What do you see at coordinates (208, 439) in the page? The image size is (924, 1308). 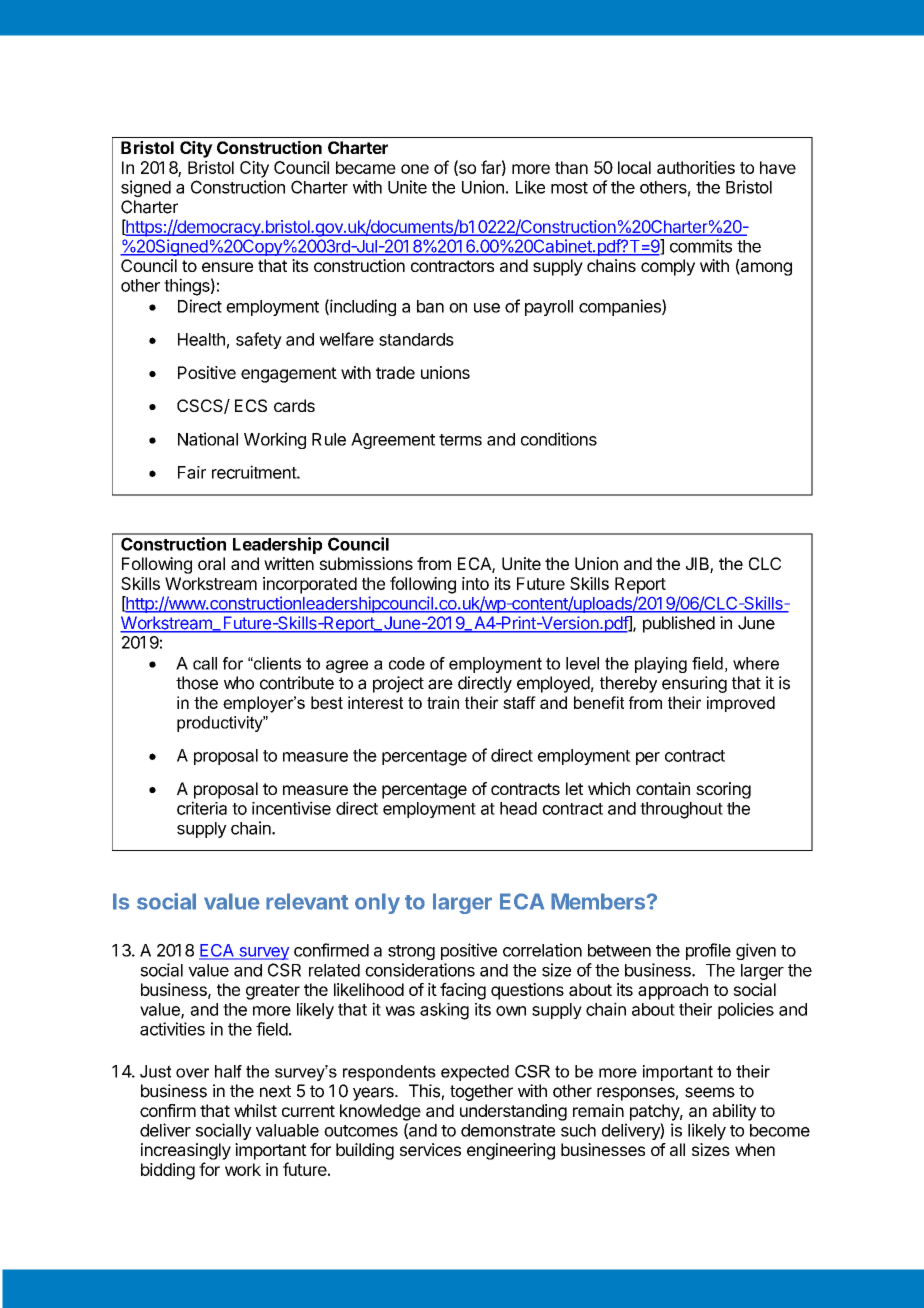 I see `National` at bounding box center [208, 439].
